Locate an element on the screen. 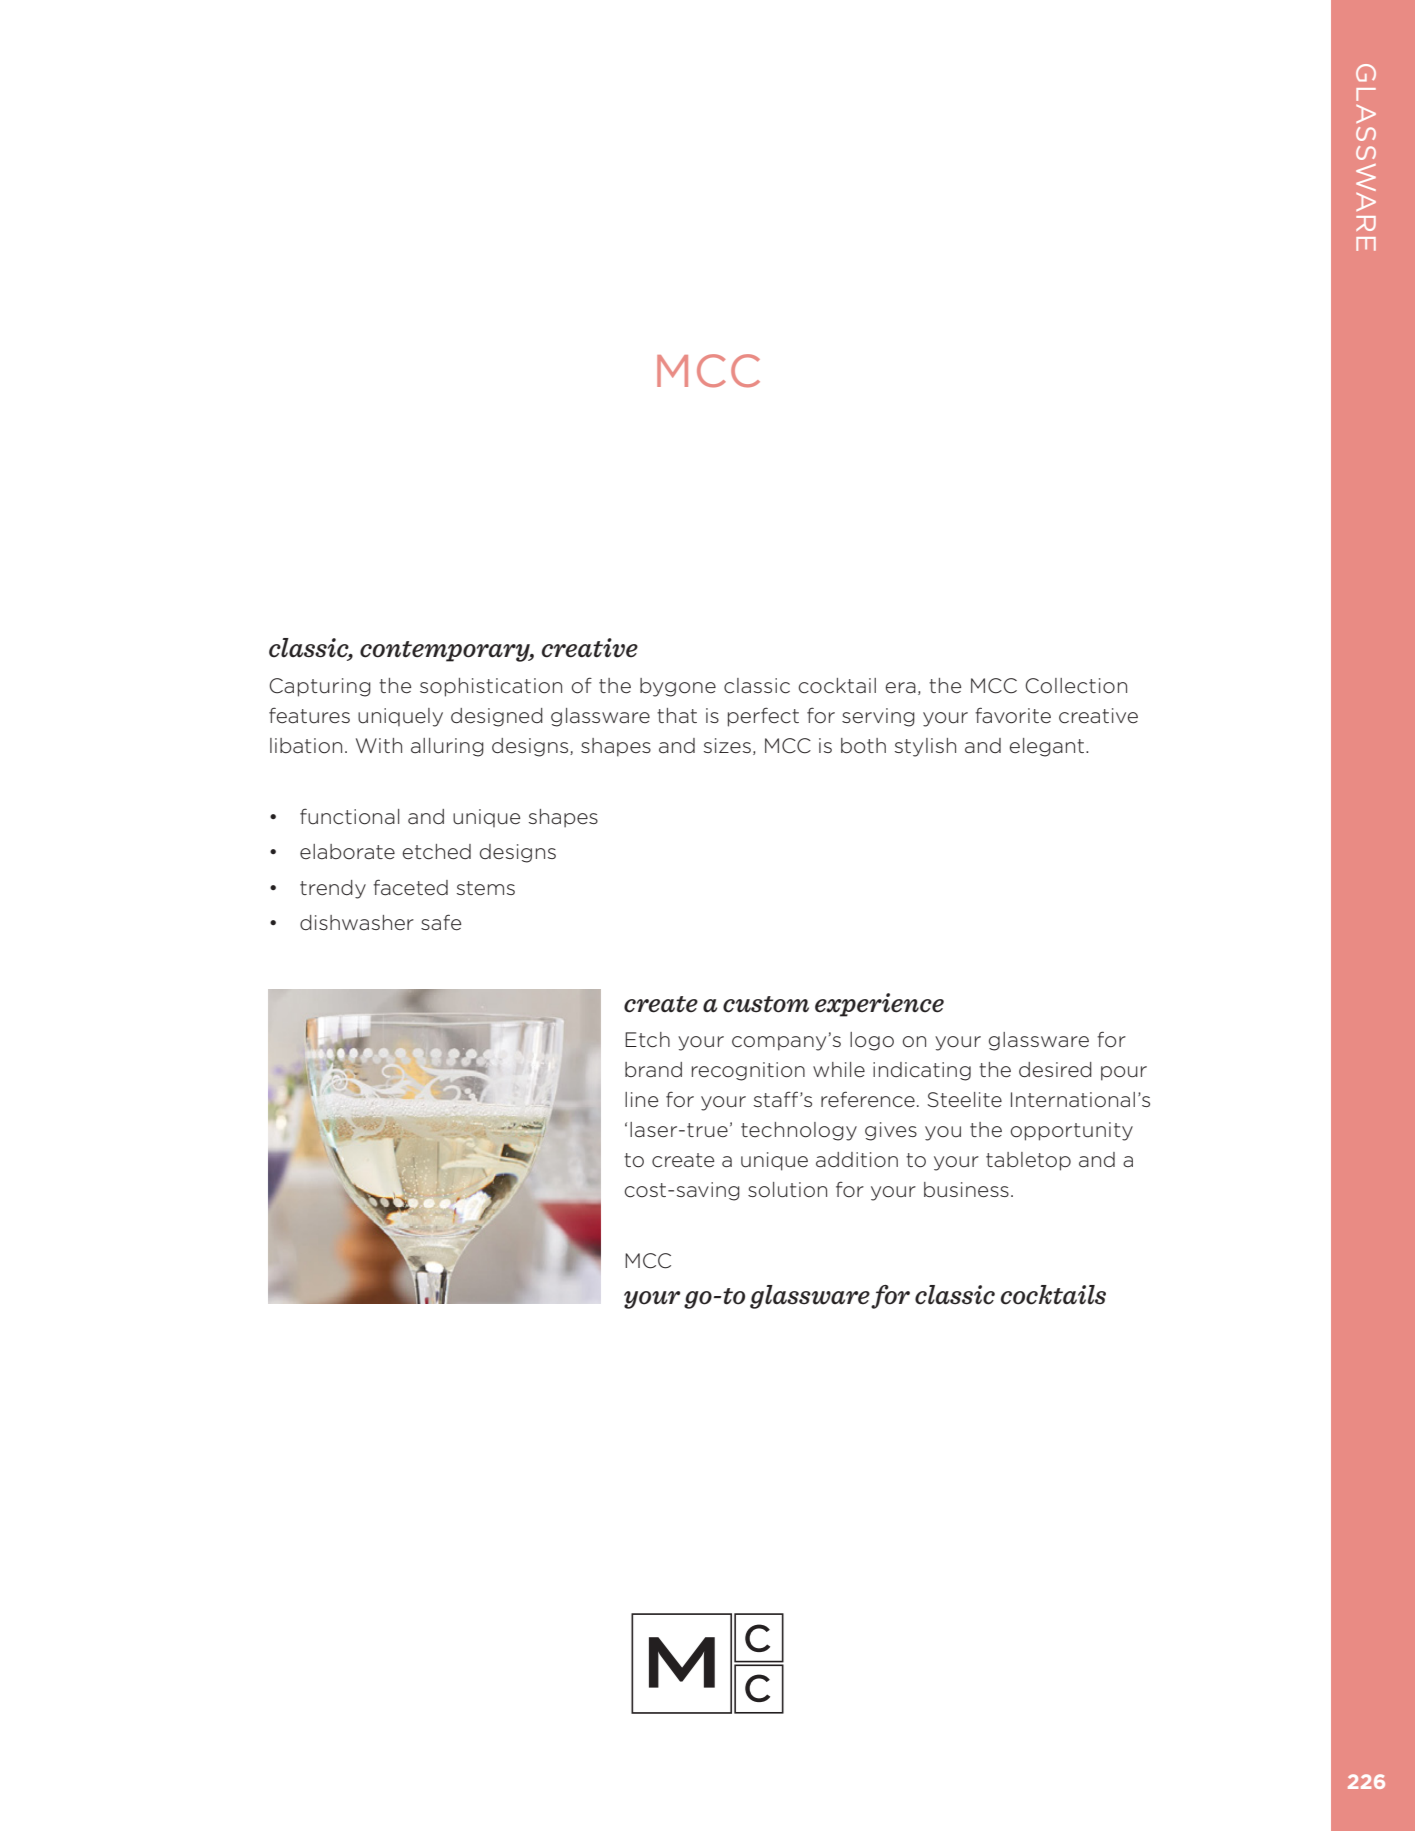 This screenshot has width=1415, height=1831. stems is located at coordinates (486, 888).
